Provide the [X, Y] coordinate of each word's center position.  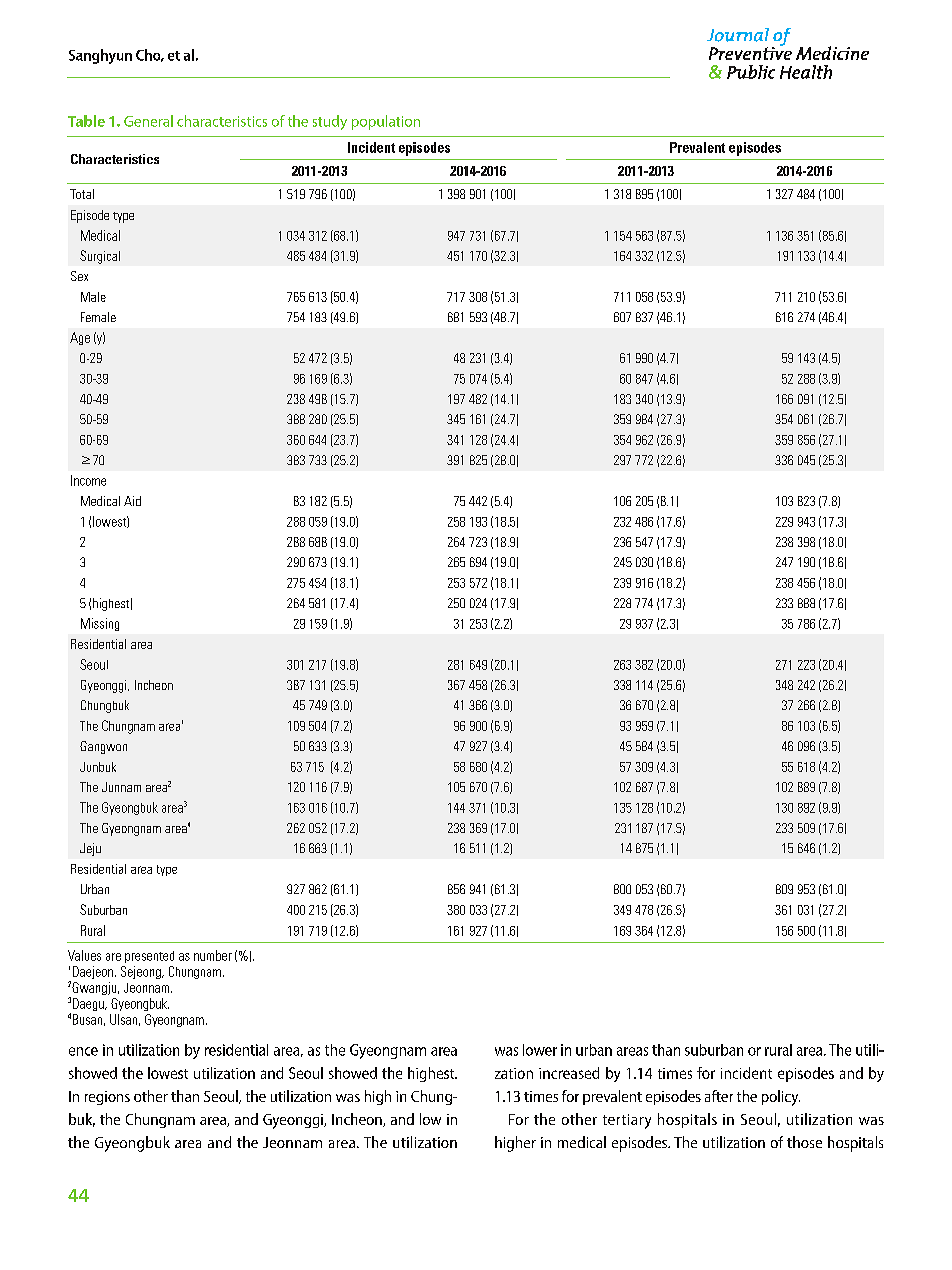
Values [84, 955]
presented [149, 957]
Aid [132, 501]
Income [88, 480]
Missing [100, 624]
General [148, 121]
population [386, 122]
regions [107, 1098]
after [719, 1096]
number [213, 955]
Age [80, 338]
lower [540, 1050]
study [330, 122]
